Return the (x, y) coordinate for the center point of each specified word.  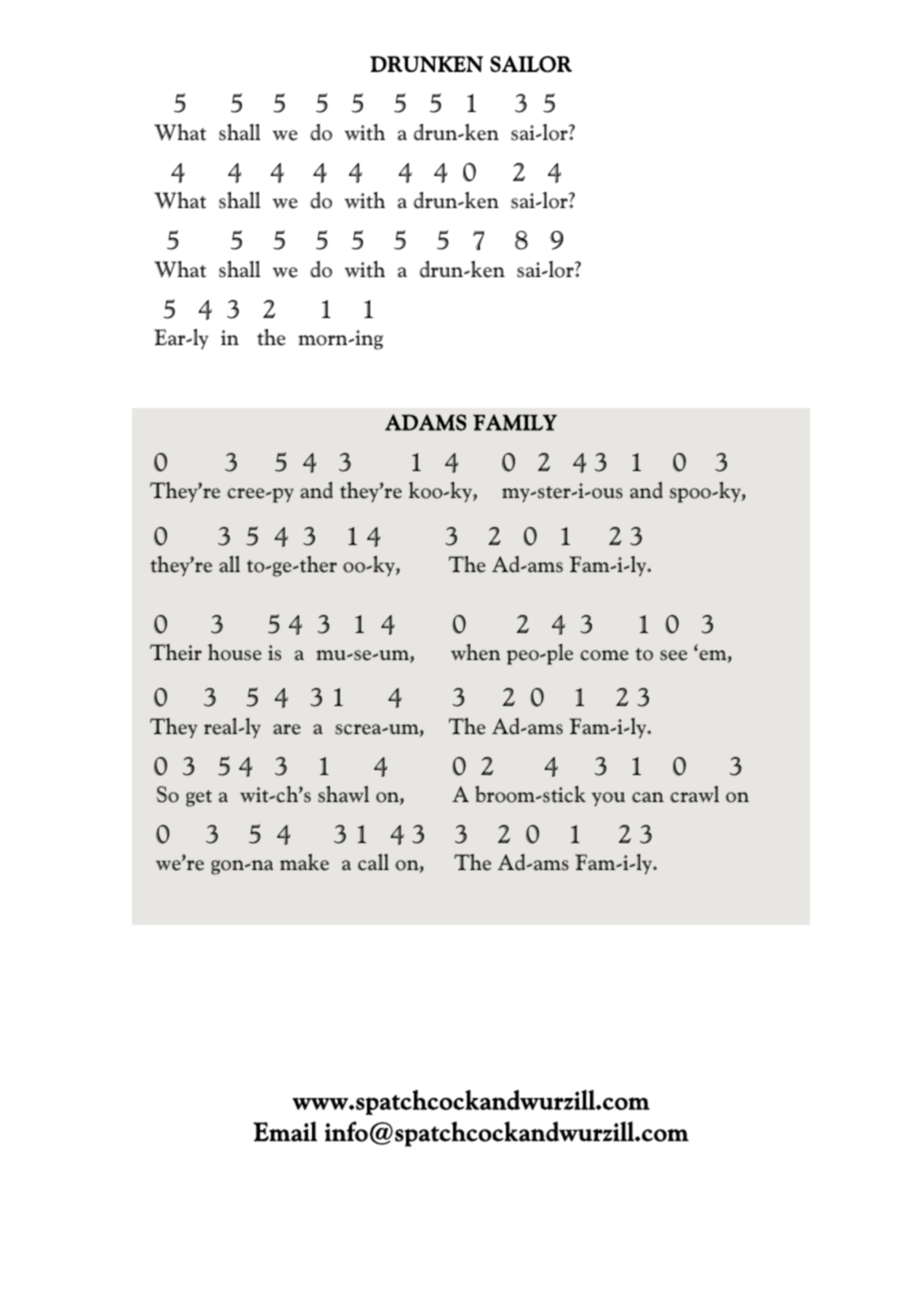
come (604, 655)
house (235, 652)
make (304, 862)
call (373, 862)
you (608, 799)
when (476, 652)
